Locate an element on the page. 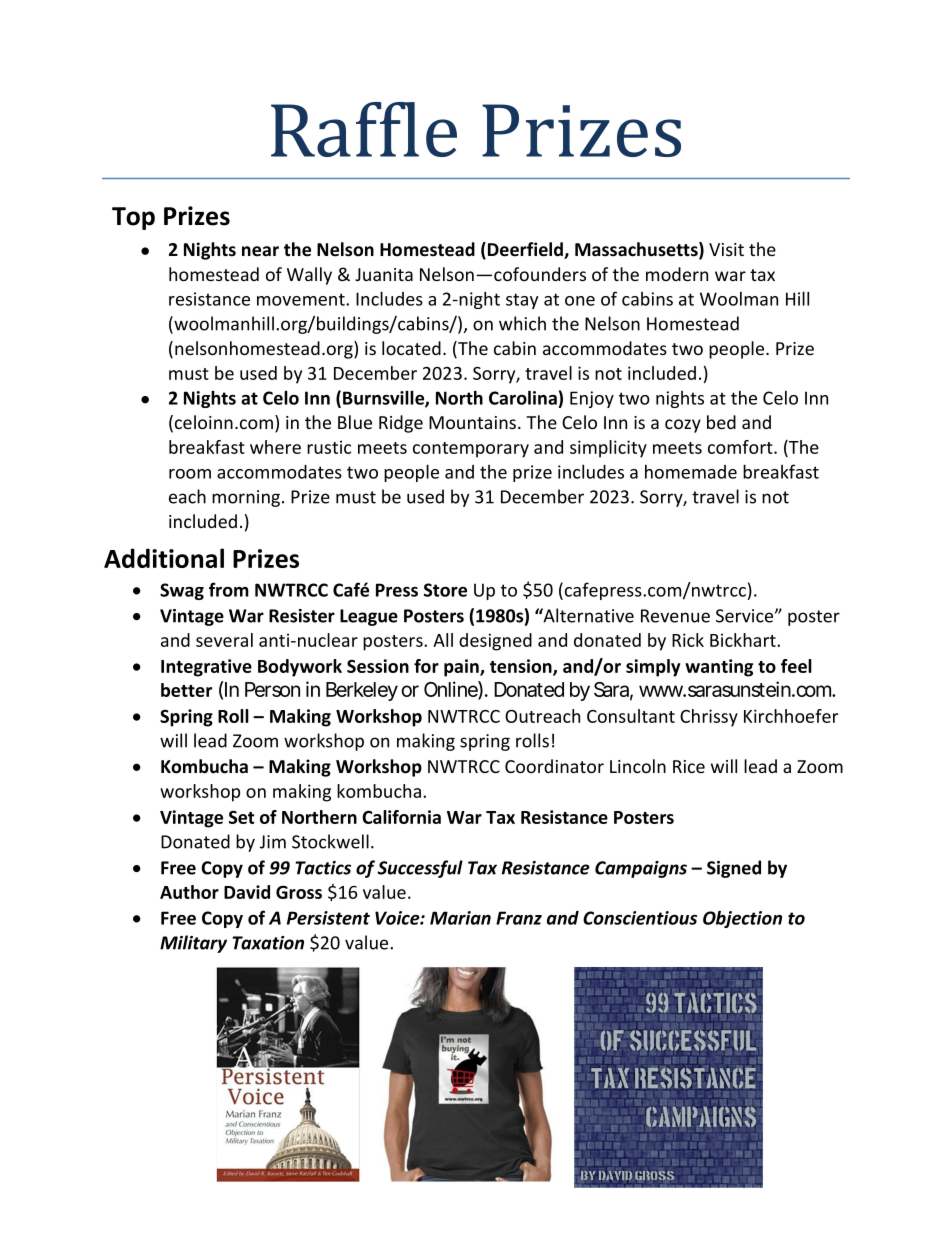 This image has width=952, height=1233. where is located at coordinates (275, 447).
